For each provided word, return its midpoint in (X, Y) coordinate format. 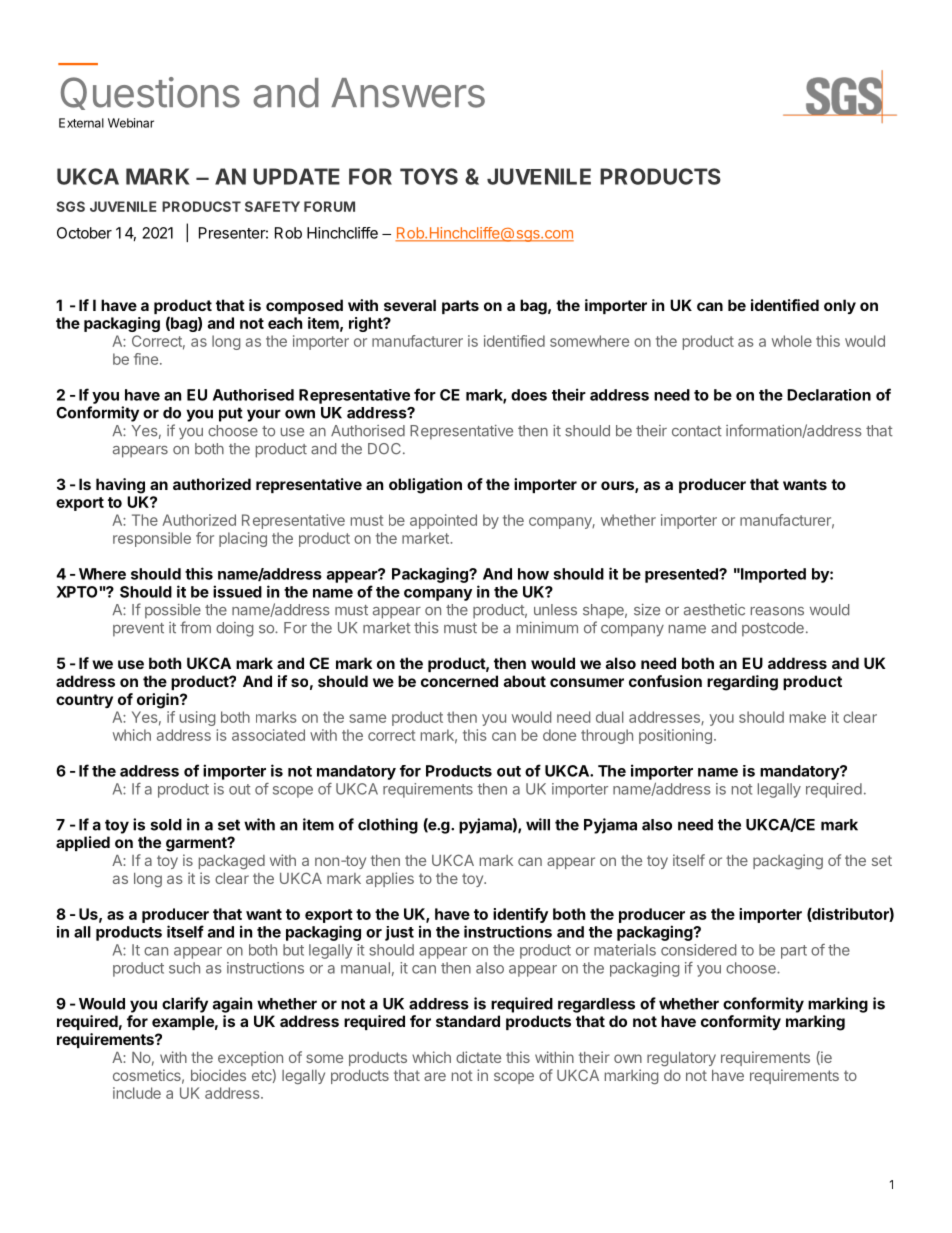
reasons (777, 611)
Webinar (131, 123)
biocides (218, 1075)
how (533, 574)
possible (173, 611)
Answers (408, 93)
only (840, 306)
